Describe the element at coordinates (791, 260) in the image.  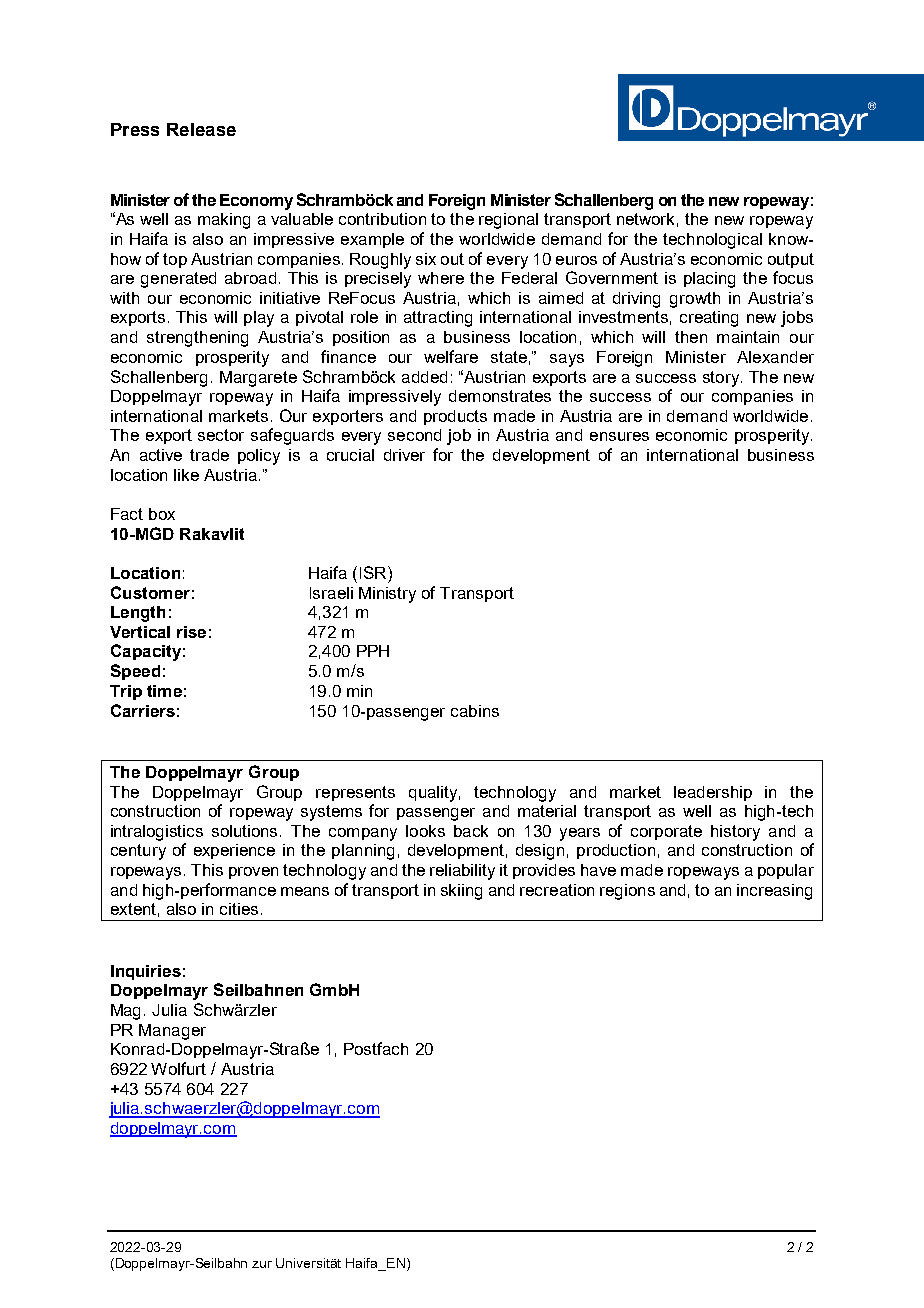
I see `output` at that location.
